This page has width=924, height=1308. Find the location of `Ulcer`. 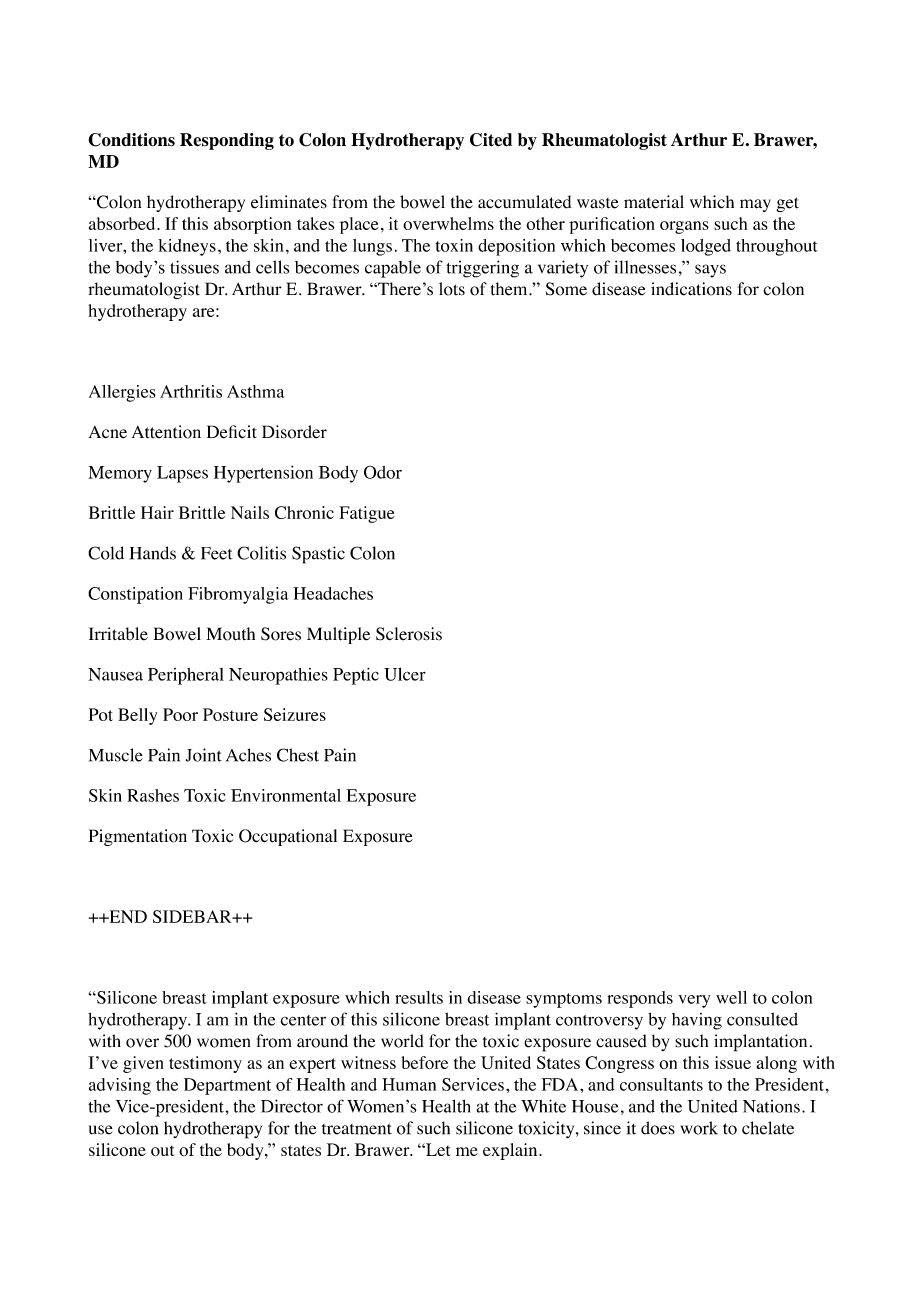

Ulcer is located at coordinates (405, 674).
